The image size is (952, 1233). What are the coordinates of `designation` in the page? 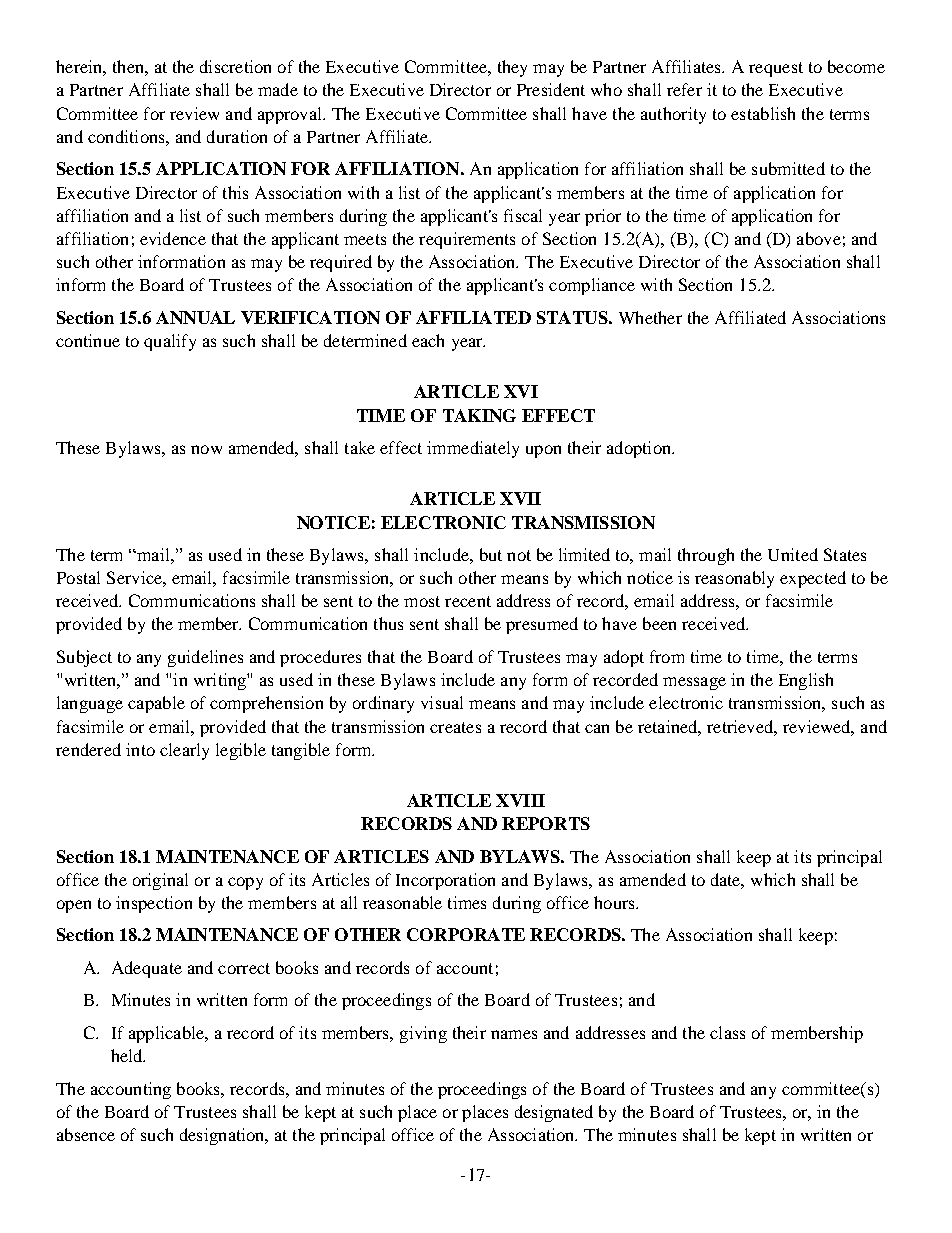 It's located at (223, 1136).
